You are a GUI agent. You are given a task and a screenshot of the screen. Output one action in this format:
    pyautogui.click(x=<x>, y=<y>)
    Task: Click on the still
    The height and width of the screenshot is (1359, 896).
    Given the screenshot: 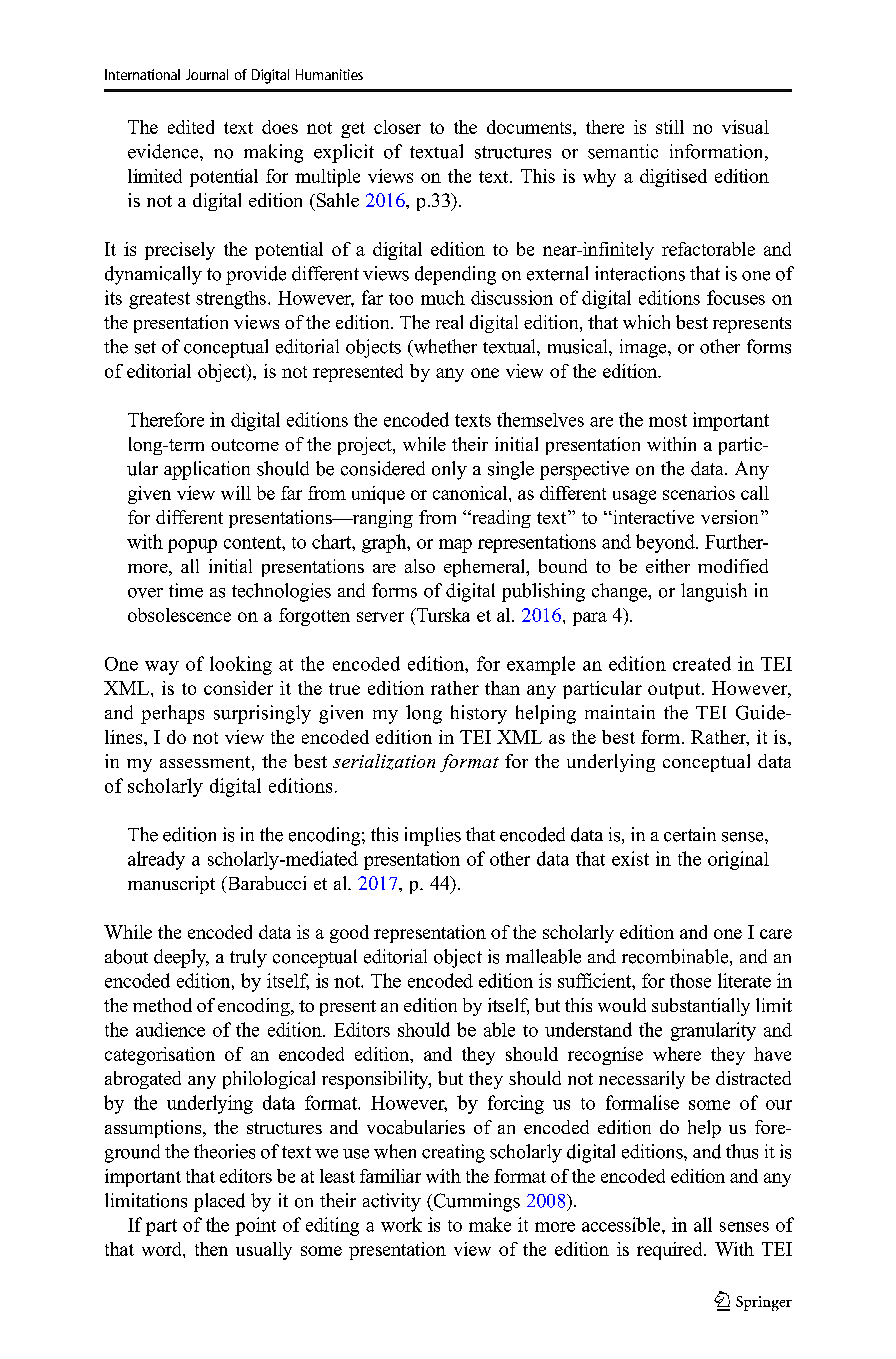 What is the action you would take?
    pyautogui.click(x=670, y=127)
